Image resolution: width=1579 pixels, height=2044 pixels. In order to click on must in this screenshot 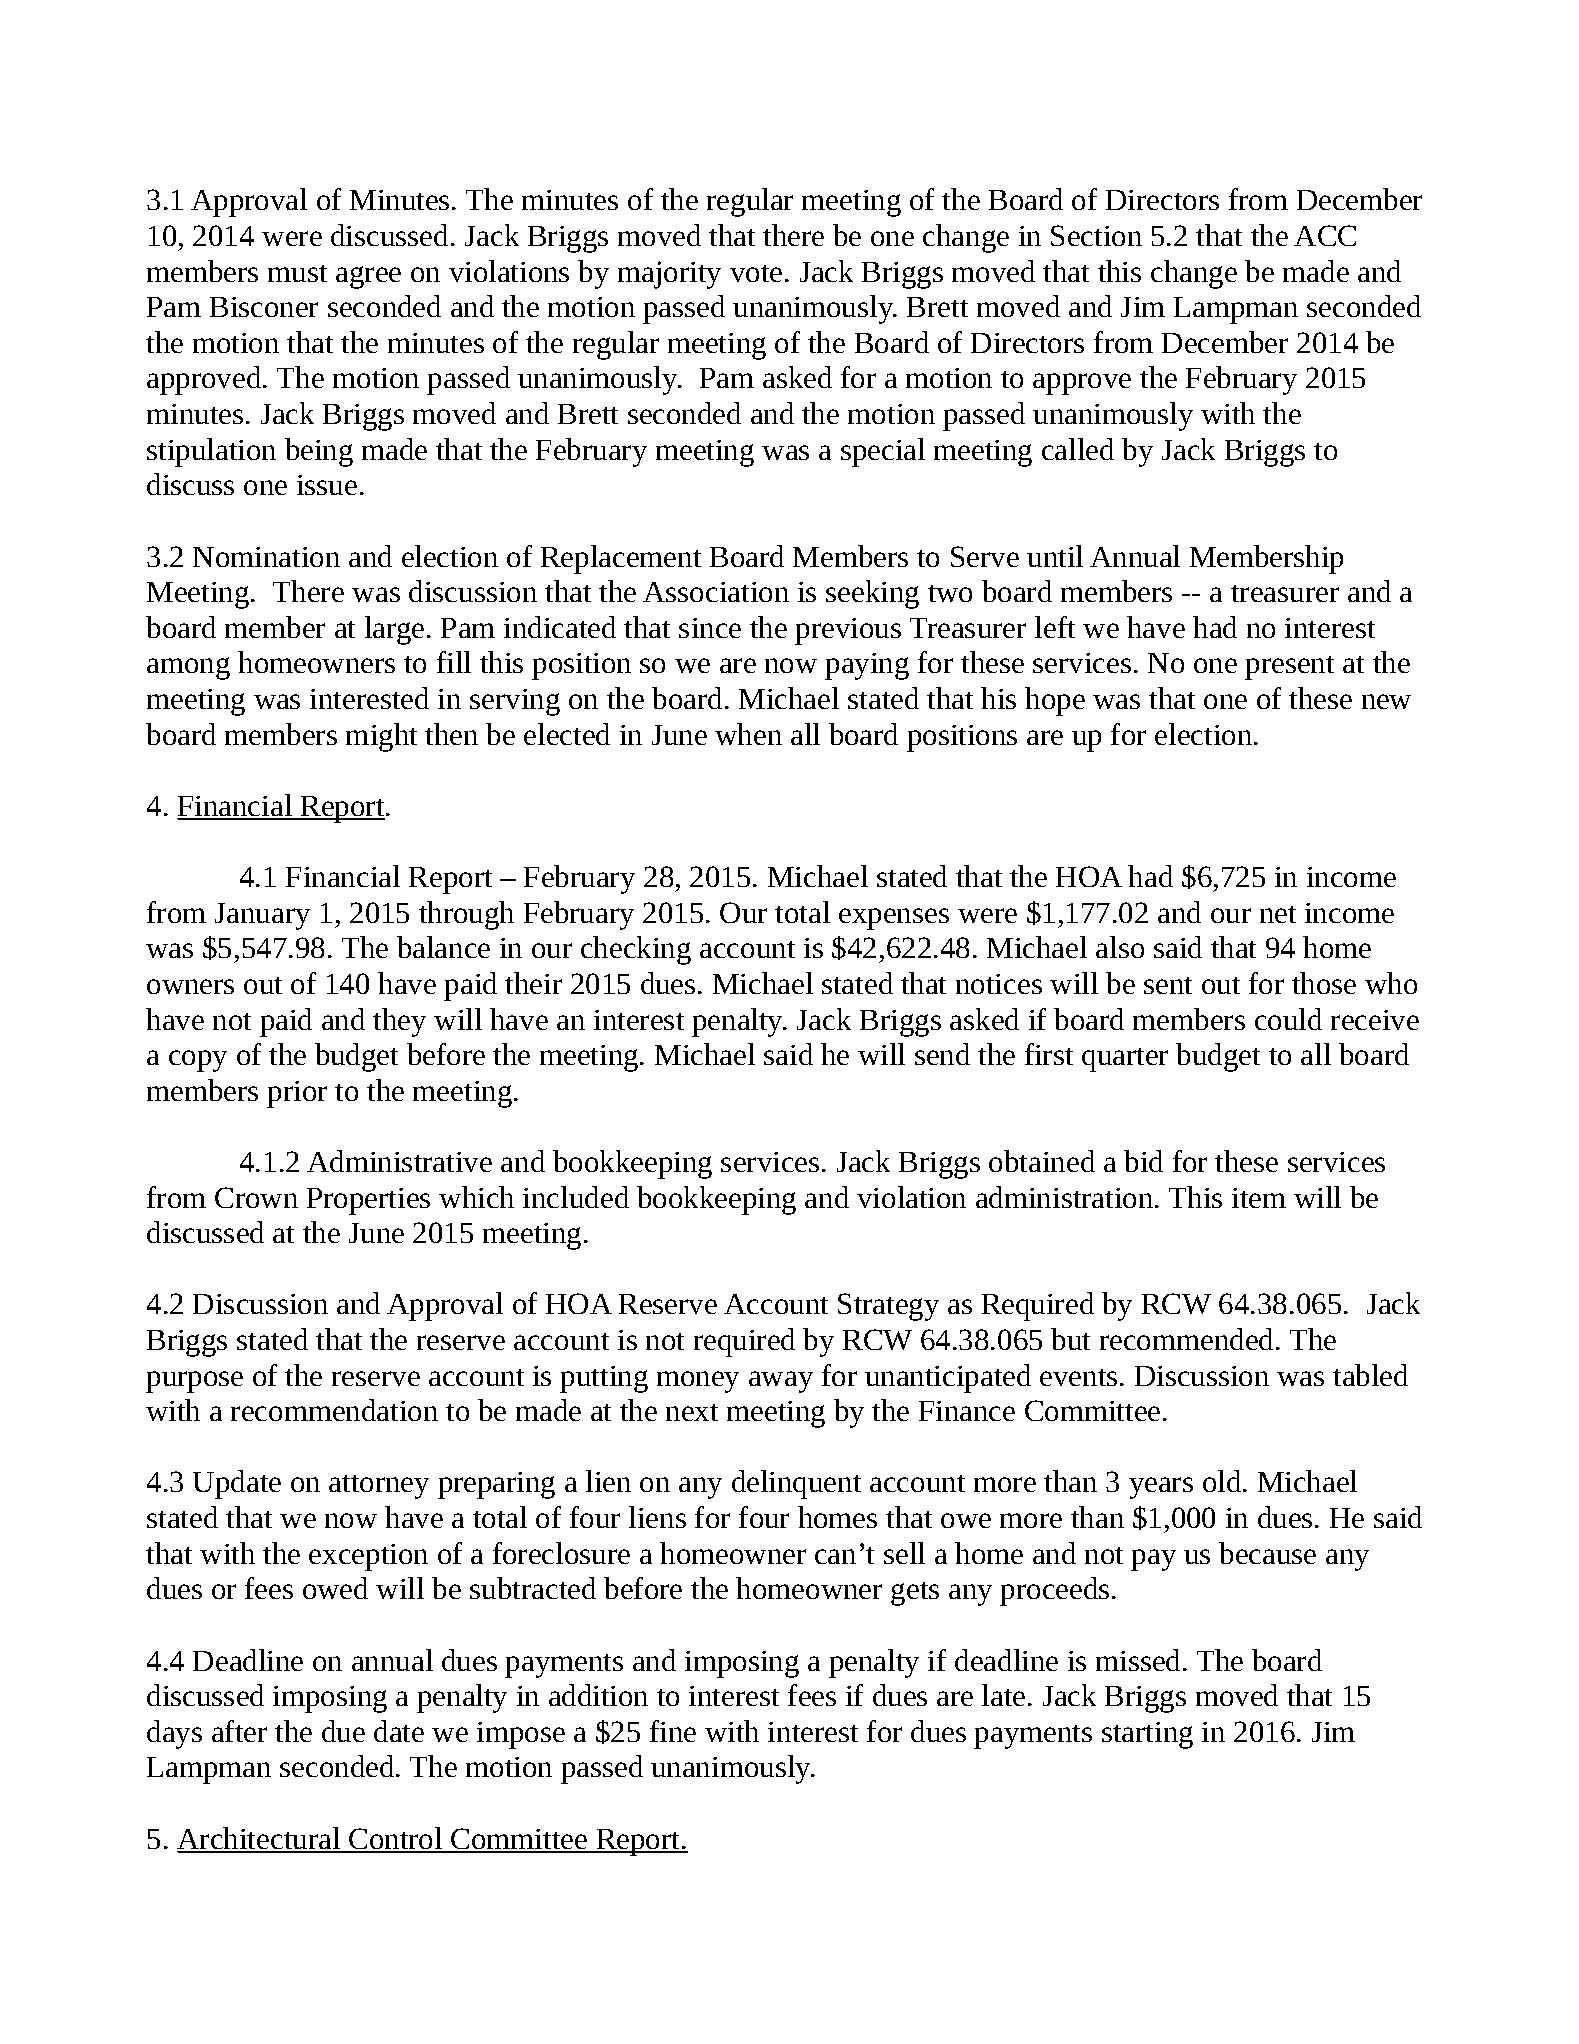, I will do `click(297, 273)`.
